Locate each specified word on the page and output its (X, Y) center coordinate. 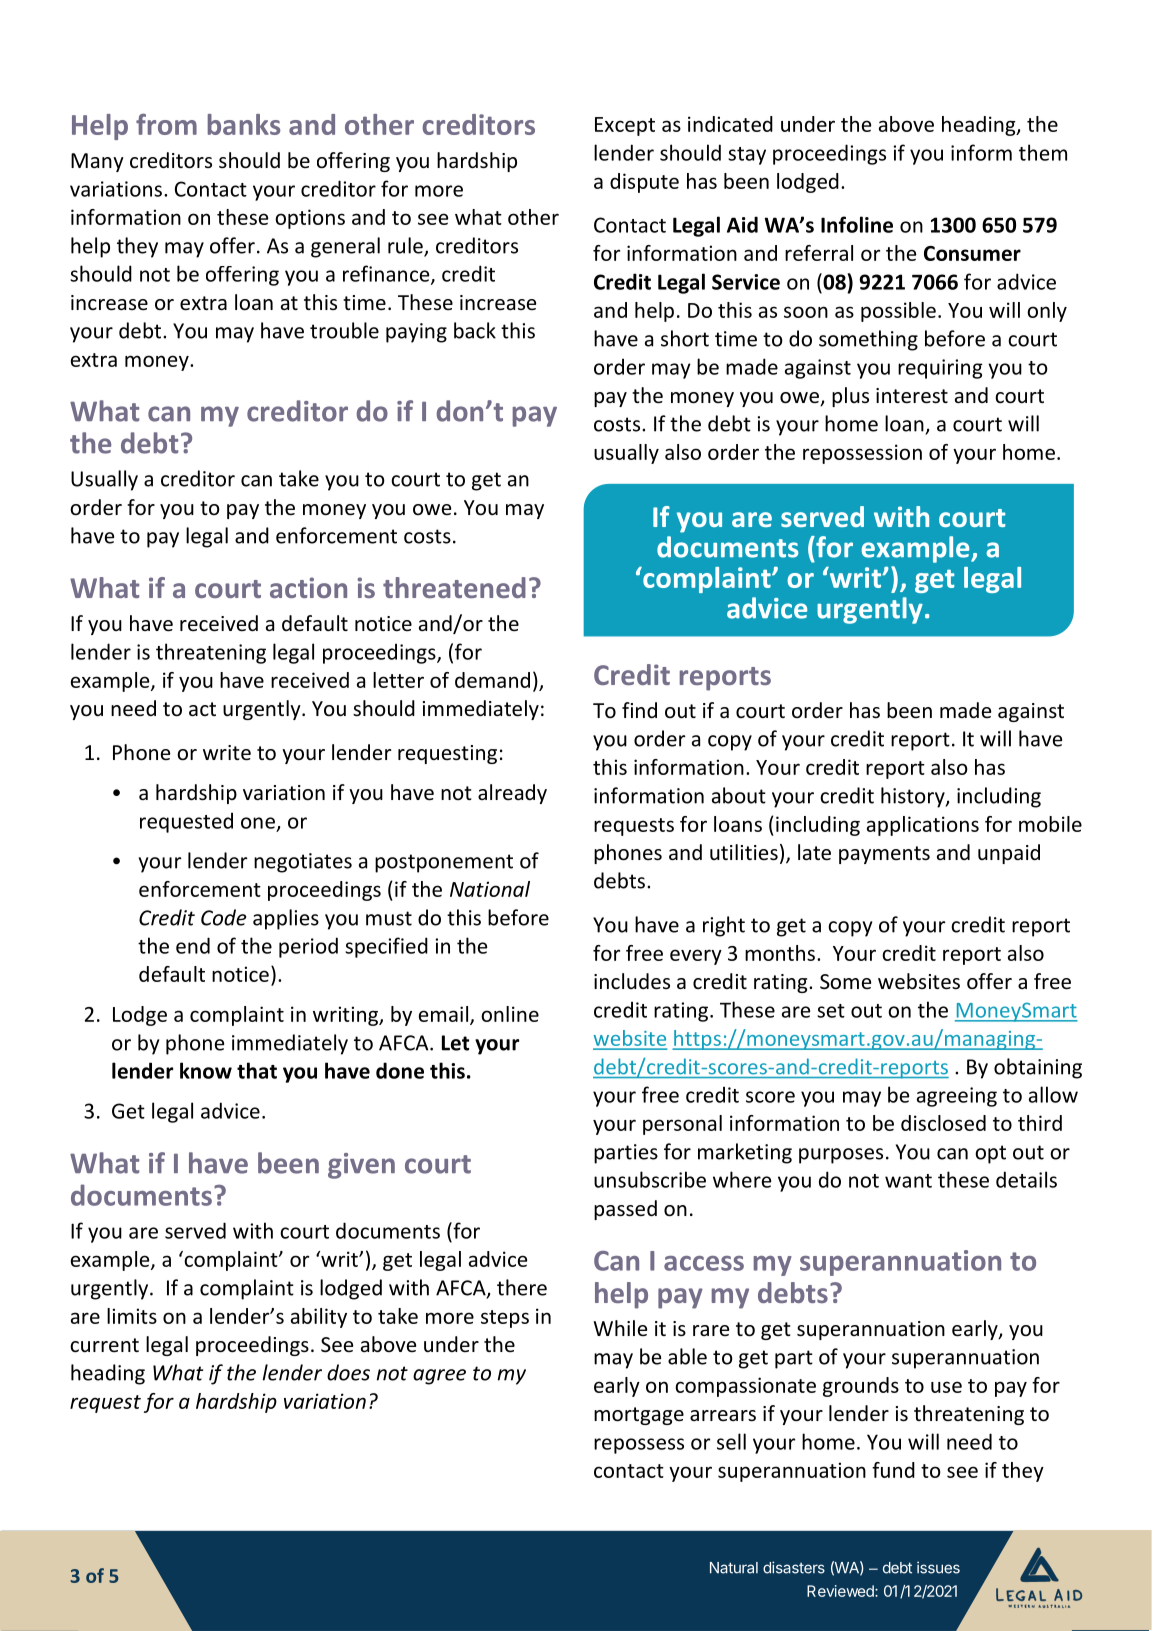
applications (923, 826)
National (490, 889)
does (348, 1372)
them (1043, 152)
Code (223, 917)
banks (244, 124)
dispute (644, 183)
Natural (734, 1568)
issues (938, 1567)
